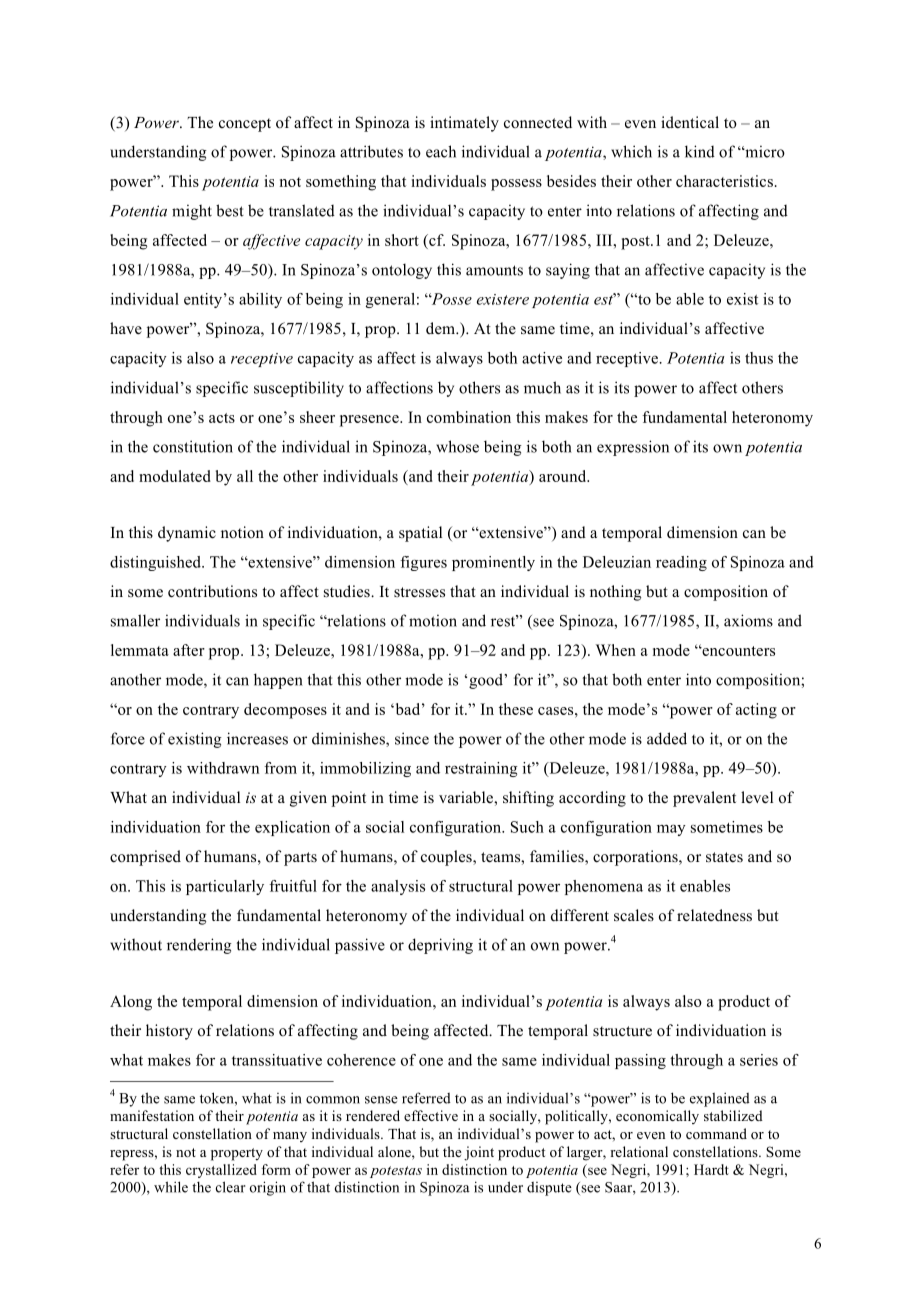 This document has width=924, height=1308. Describe the element at coordinates (145, 858) in the document. I see `comprised` at that location.
